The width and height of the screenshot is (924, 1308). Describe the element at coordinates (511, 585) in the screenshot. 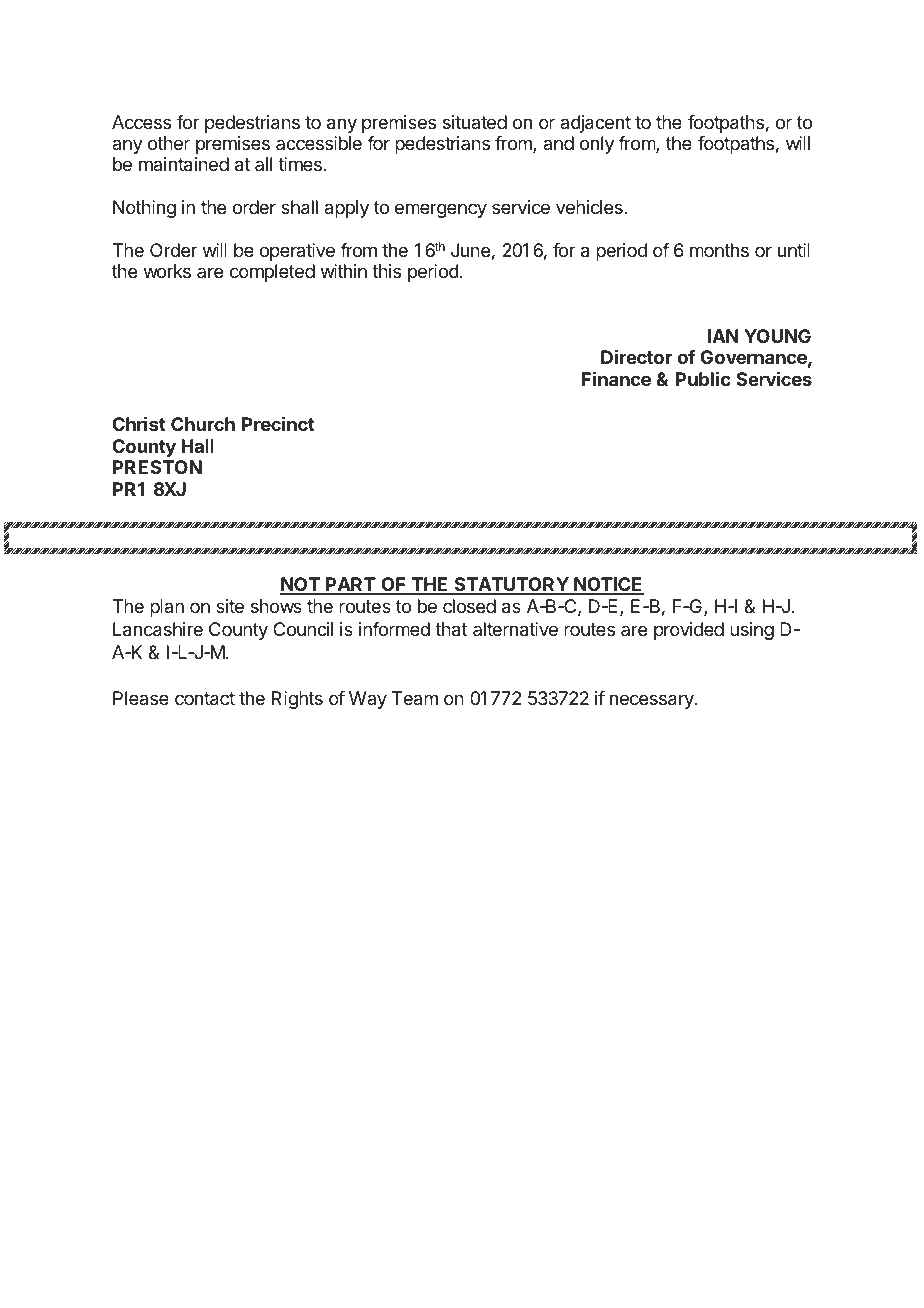

I see `STATUTORY` at that location.
